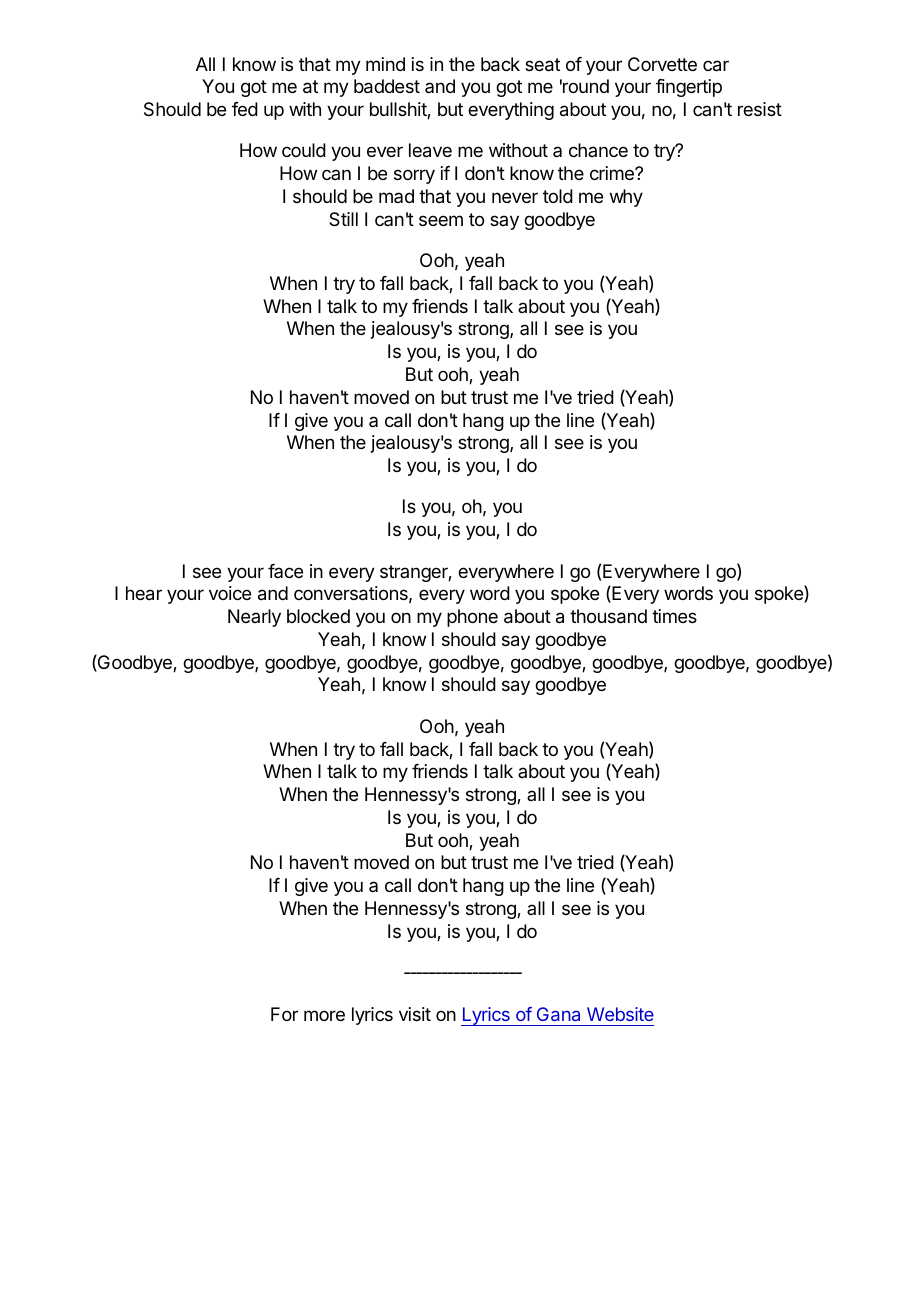  Describe the element at coordinates (608, 616) in the screenshot. I see `thousand` at that location.
